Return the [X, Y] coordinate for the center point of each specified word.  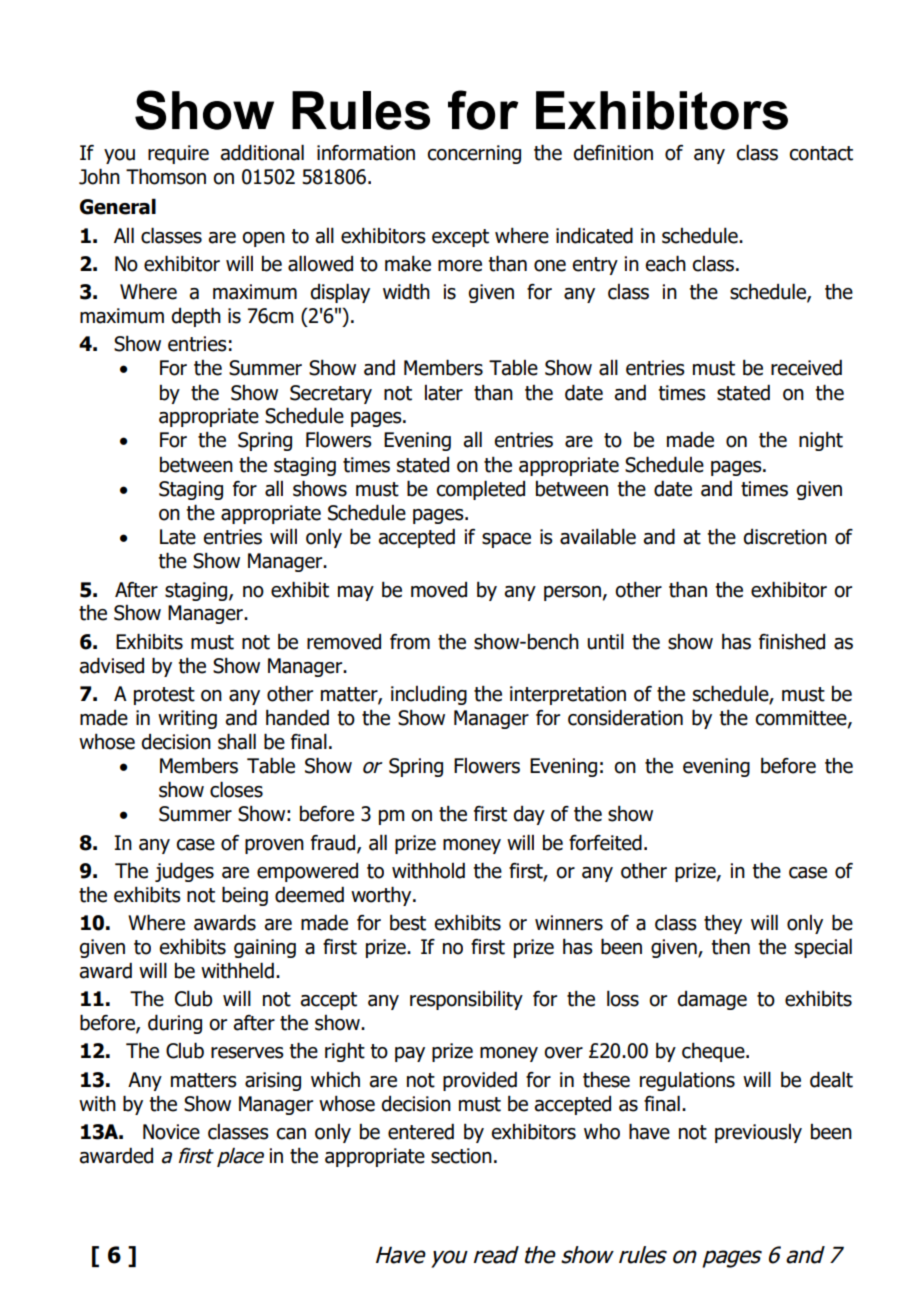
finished [792, 642]
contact [821, 153]
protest [164, 696]
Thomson [166, 176]
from [410, 642]
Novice [171, 1132]
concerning [474, 154]
